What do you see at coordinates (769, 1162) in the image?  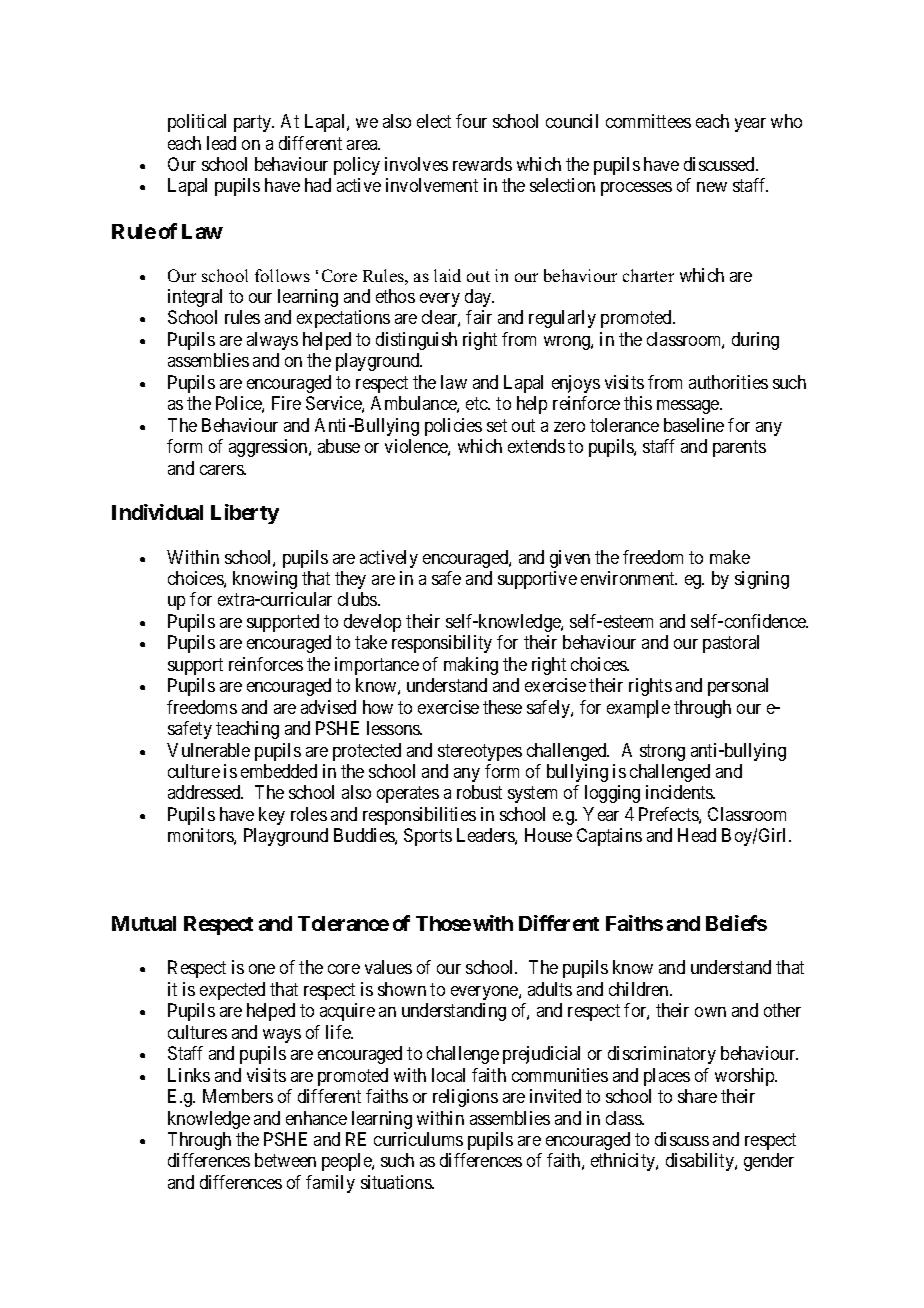 I see `gender` at bounding box center [769, 1162].
